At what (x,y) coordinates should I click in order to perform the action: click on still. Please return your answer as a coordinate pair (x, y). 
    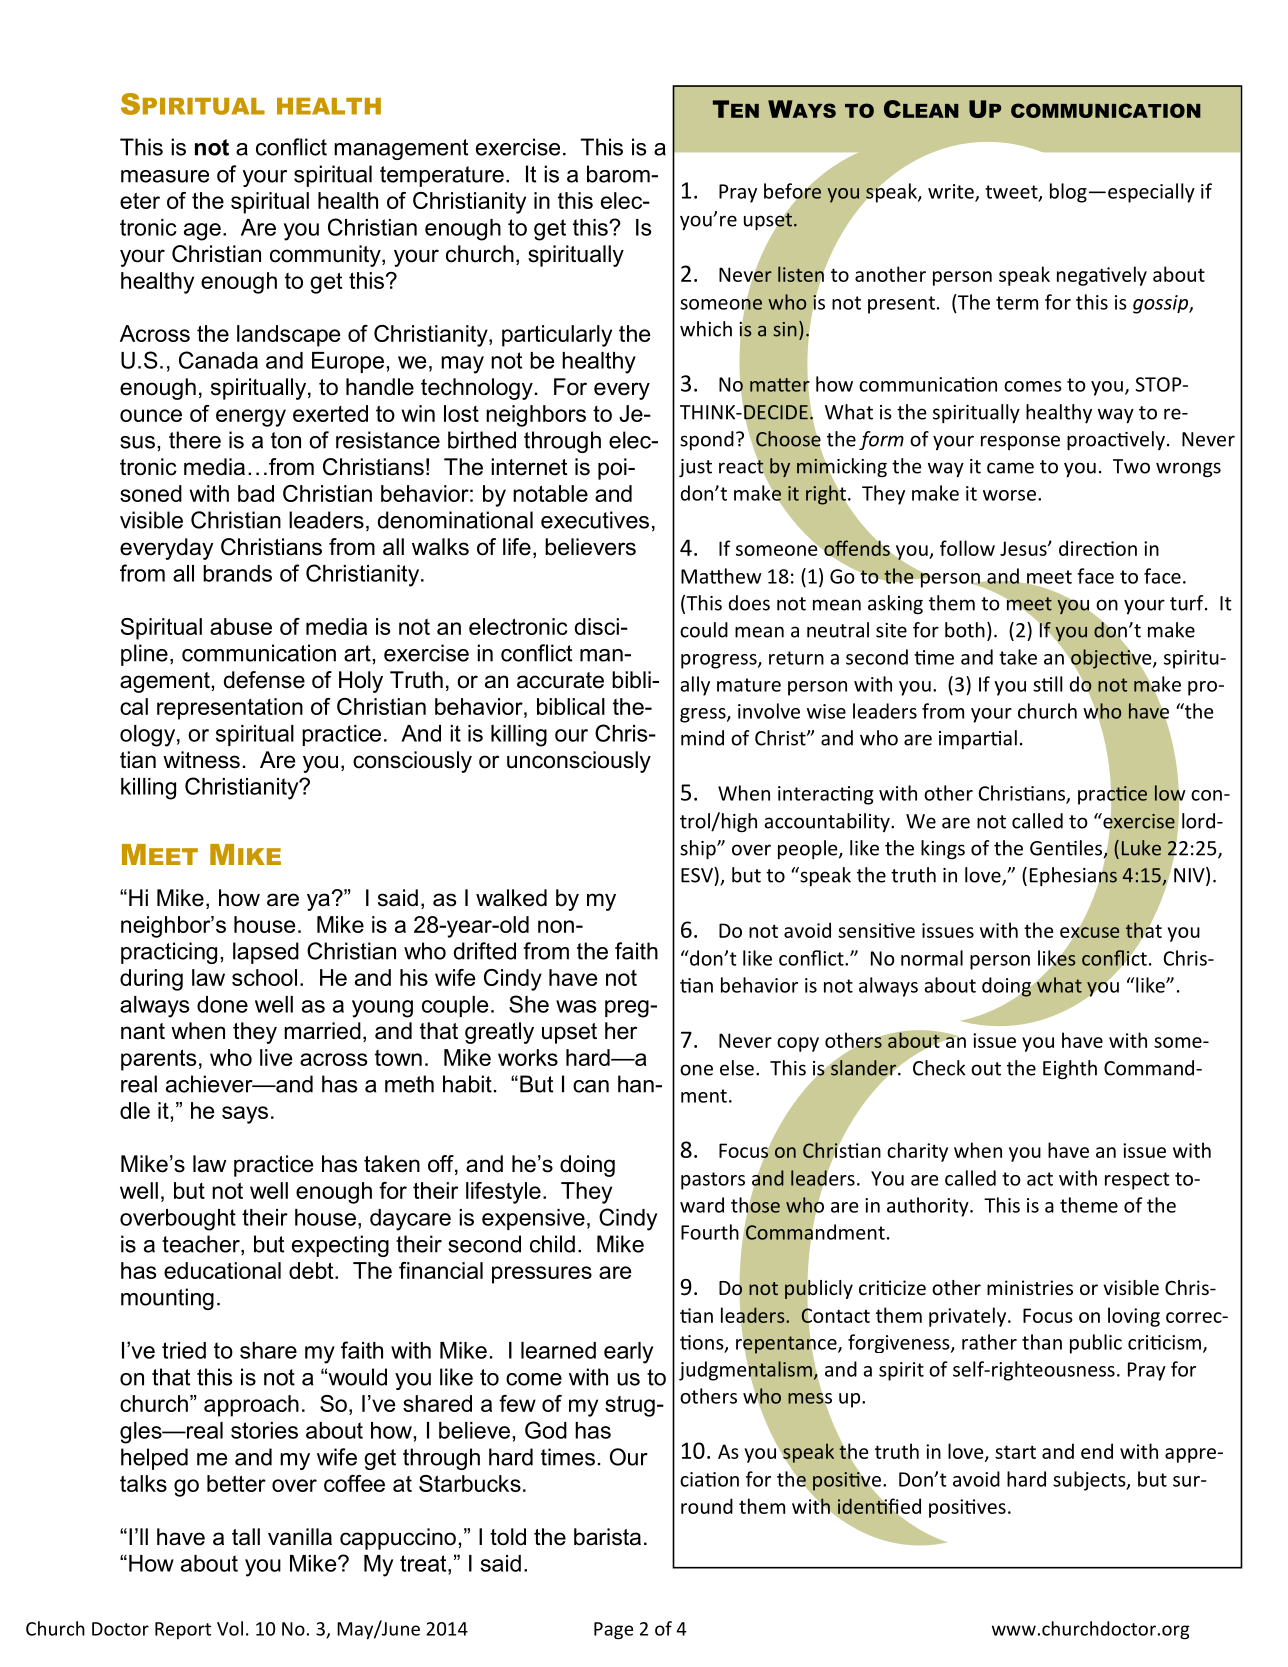
    Looking at the image, I should click on (1048, 684).
